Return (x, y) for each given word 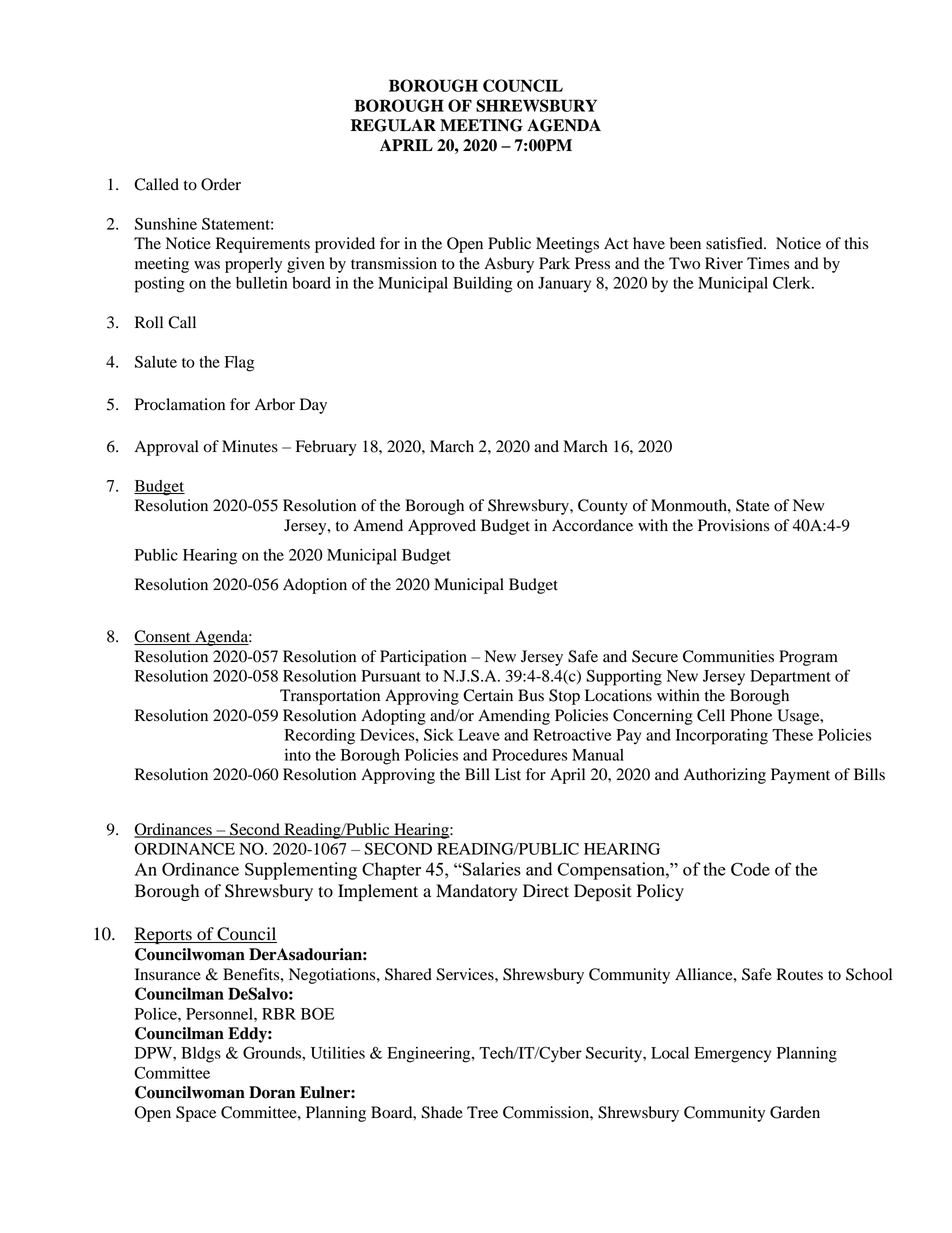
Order (221, 184)
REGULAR (393, 125)
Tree (482, 1112)
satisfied (735, 243)
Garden (795, 1112)
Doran (272, 1092)
